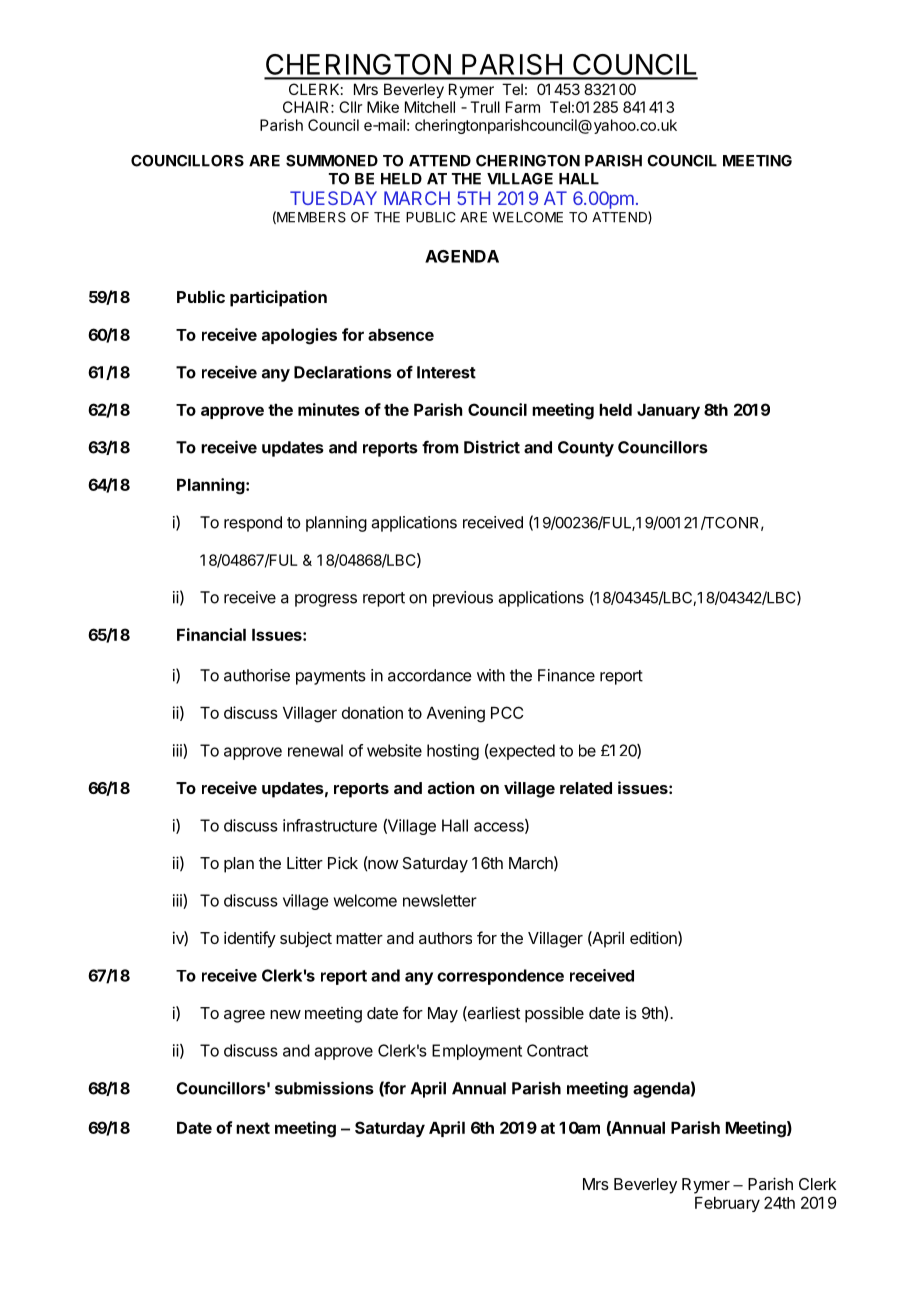  What do you see at coordinates (451, 787) in the image?
I see `action` at bounding box center [451, 787].
